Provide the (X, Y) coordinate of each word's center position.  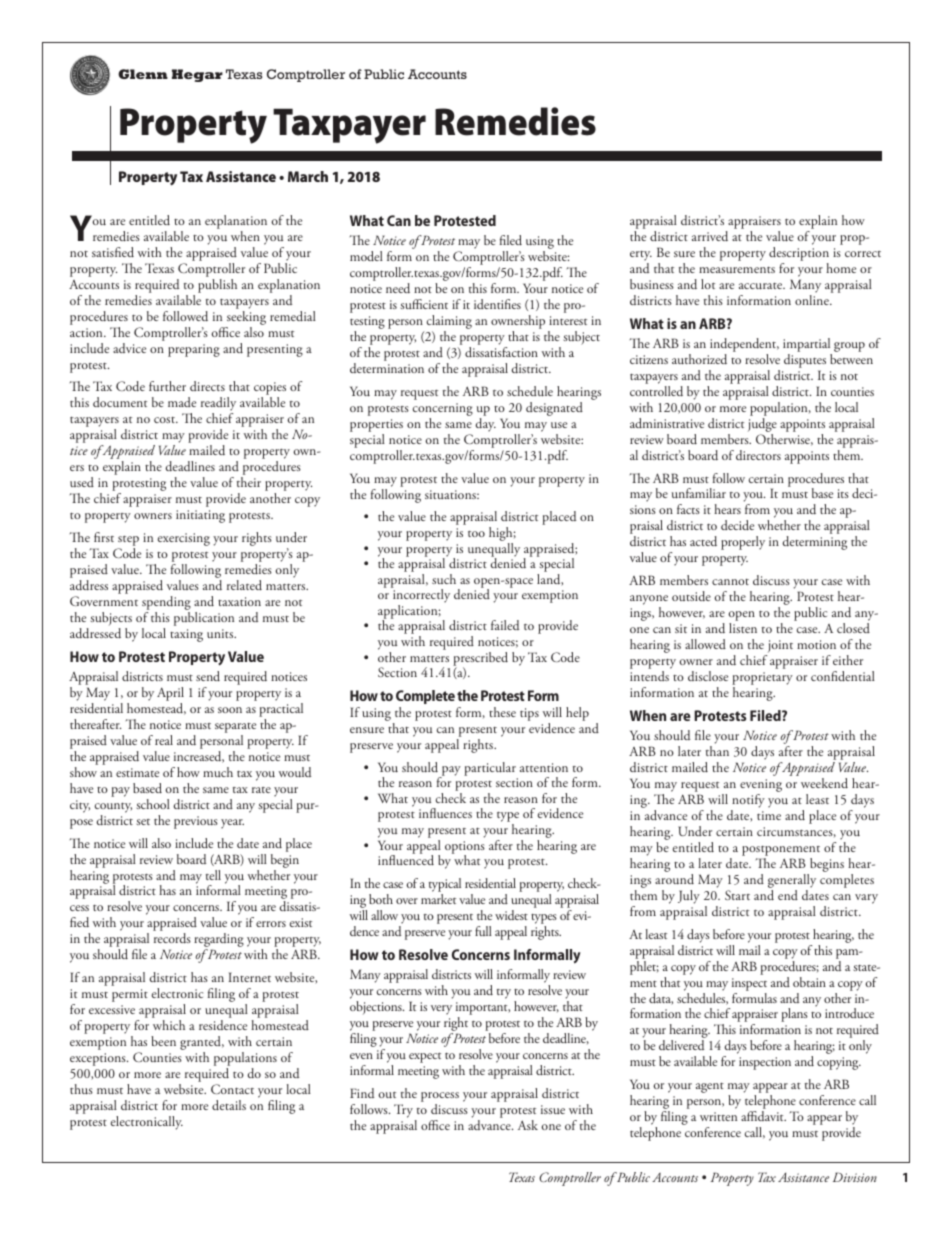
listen (743, 628)
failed (505, 625)
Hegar (197, 75)
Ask (528, 1125)
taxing (186, 635)
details (229, 1105)
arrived (710, 236)
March (308, 176)
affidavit (763, 1116)
